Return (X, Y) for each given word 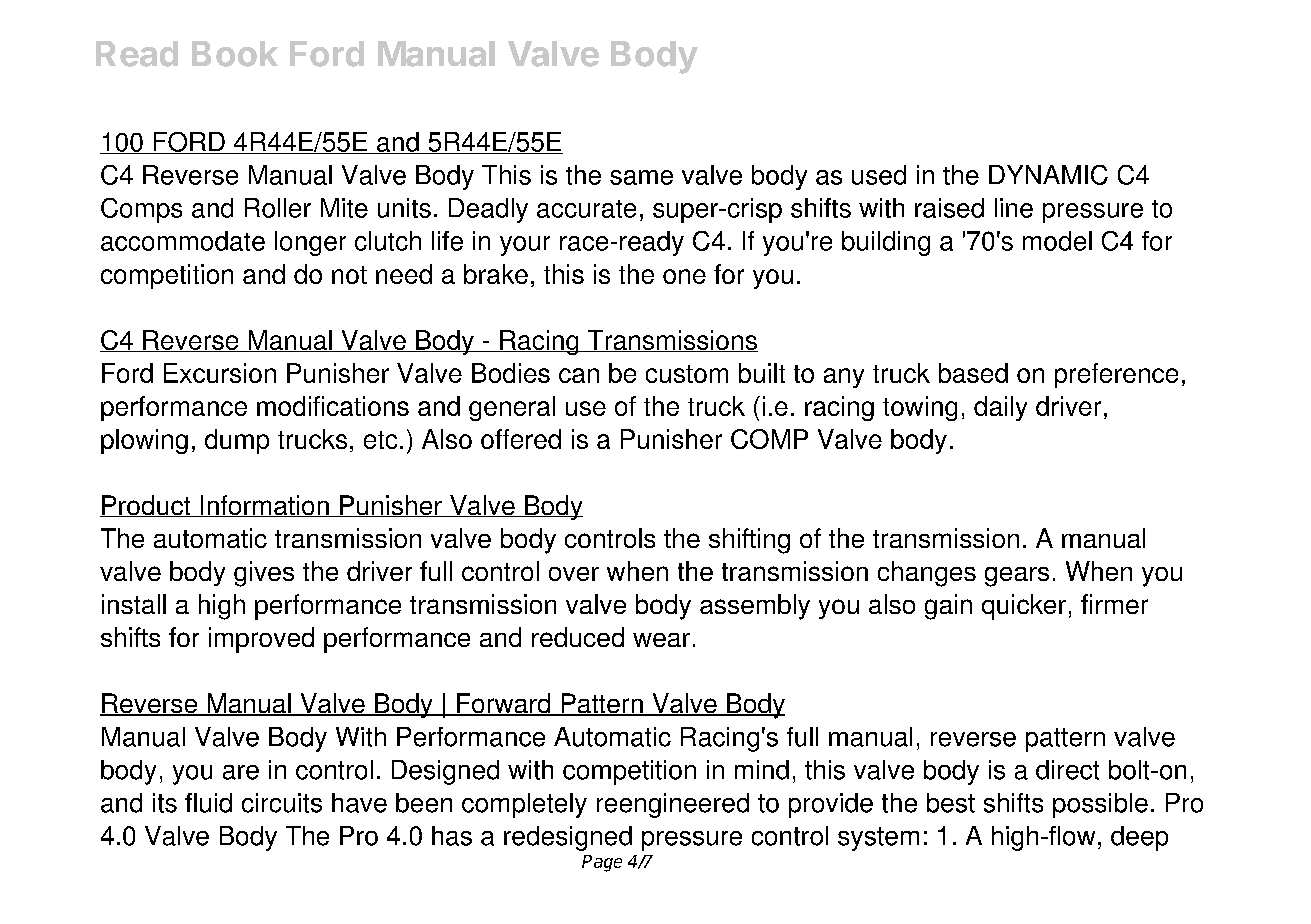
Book (235, 54)
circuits (282, 803)
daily (1000, 408)
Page (602, 863)
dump (237, 441)
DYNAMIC (1048, 175)
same (641, 177)
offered (521, 439)
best (951, 803)
